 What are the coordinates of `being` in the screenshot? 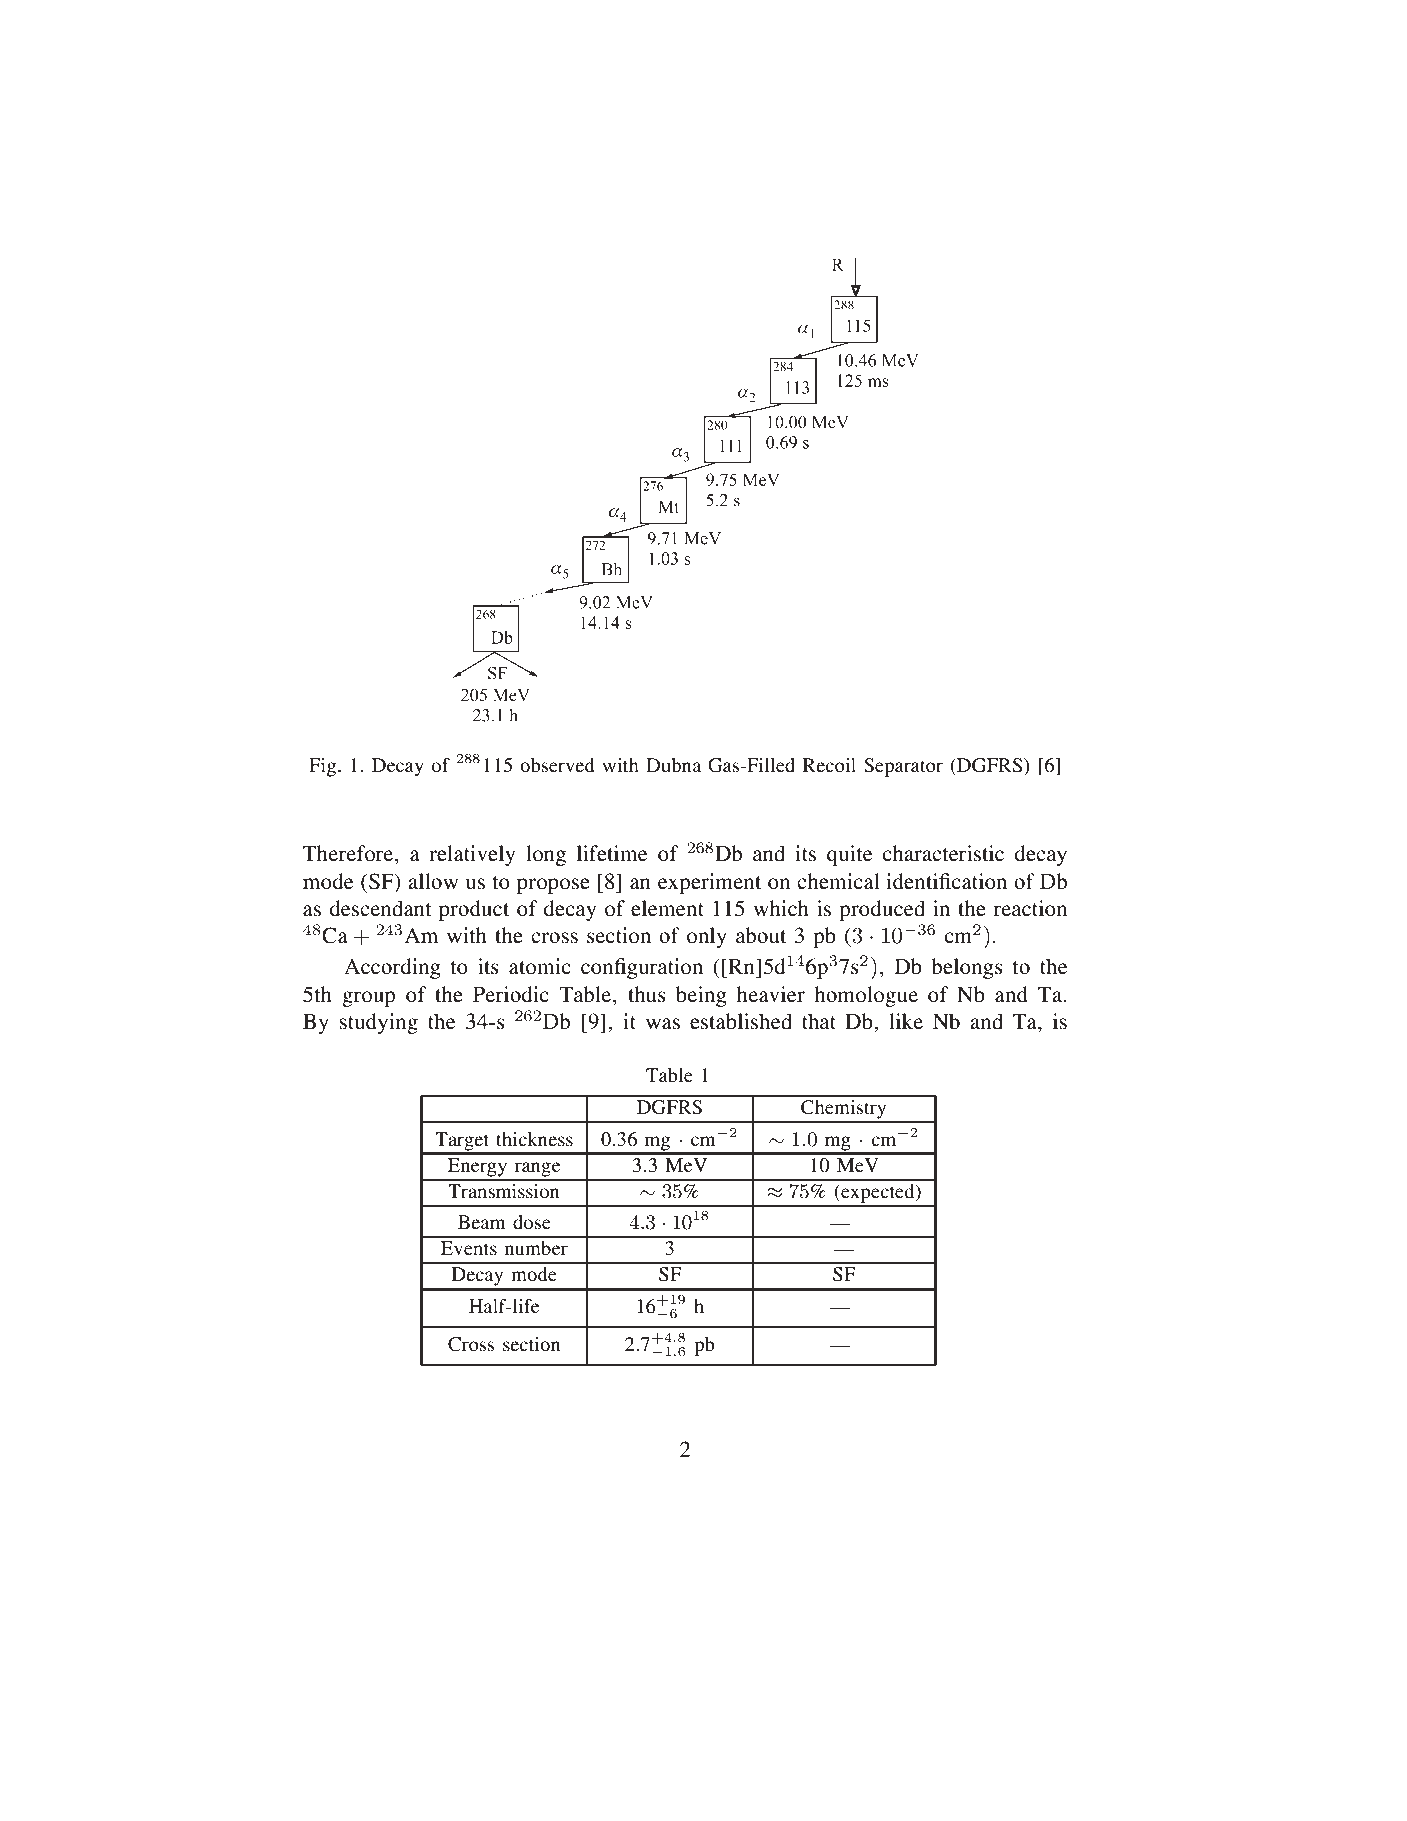 It's located at (701, 996).
